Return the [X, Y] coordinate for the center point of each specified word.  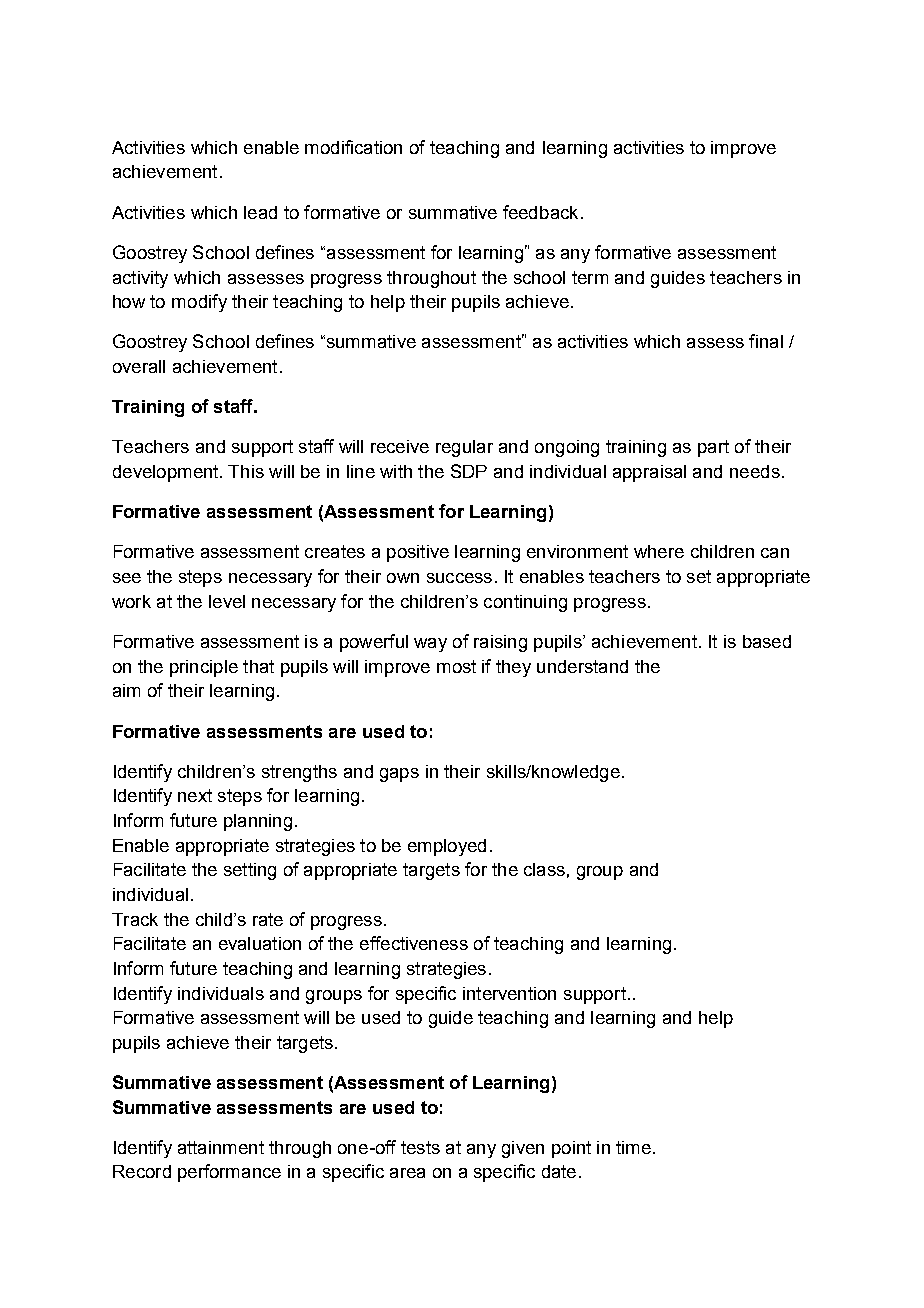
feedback [540, 212]
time [633, 1147]
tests [420, 1147]
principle [204, 668]
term [590, 277]
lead [260, 212]
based [767, 641]
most [456, 666]
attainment [221, 1147]
